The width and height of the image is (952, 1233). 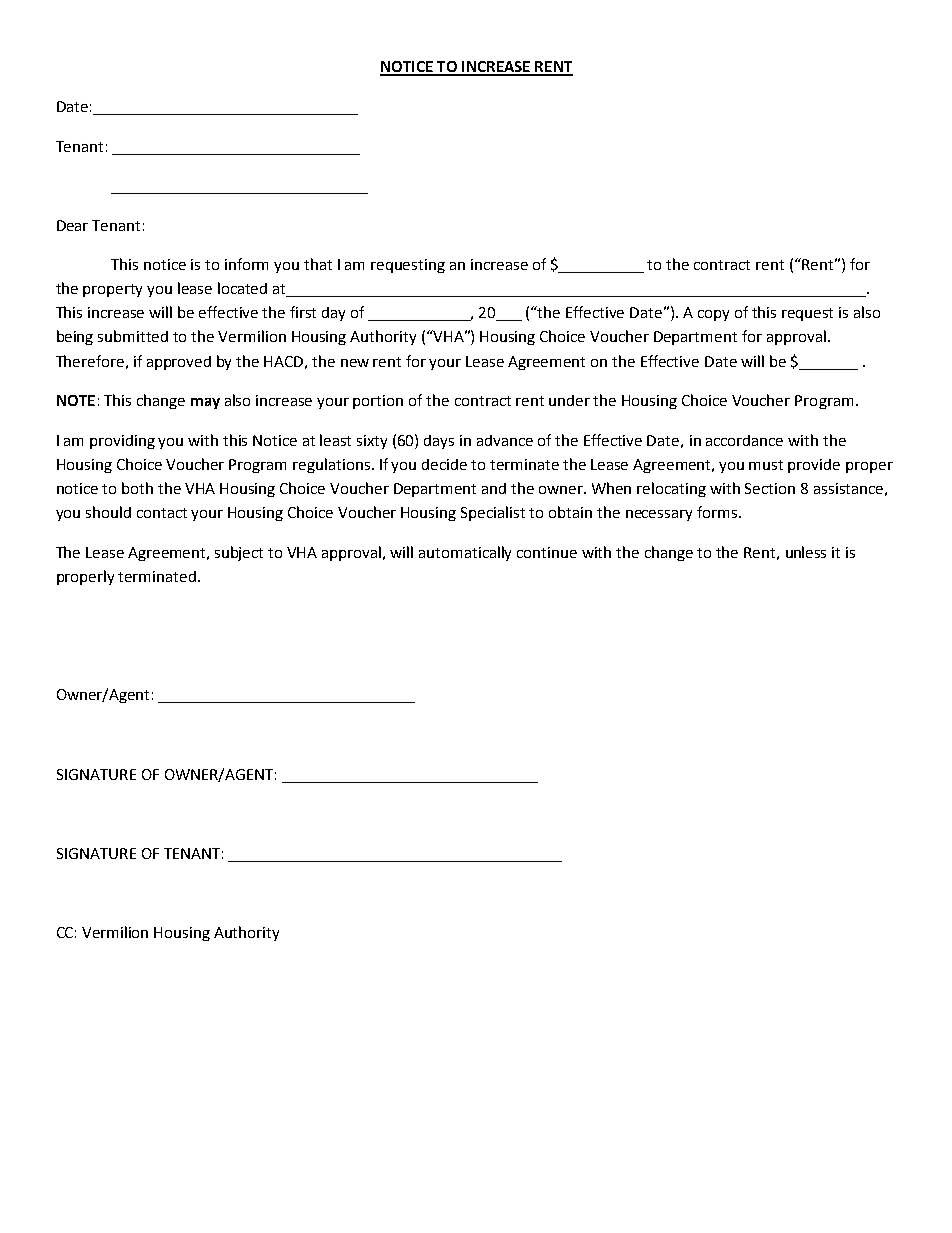 What do you see at coordinates (205, 403) in the image?
I see `may` at bounding box center [205, 403].
